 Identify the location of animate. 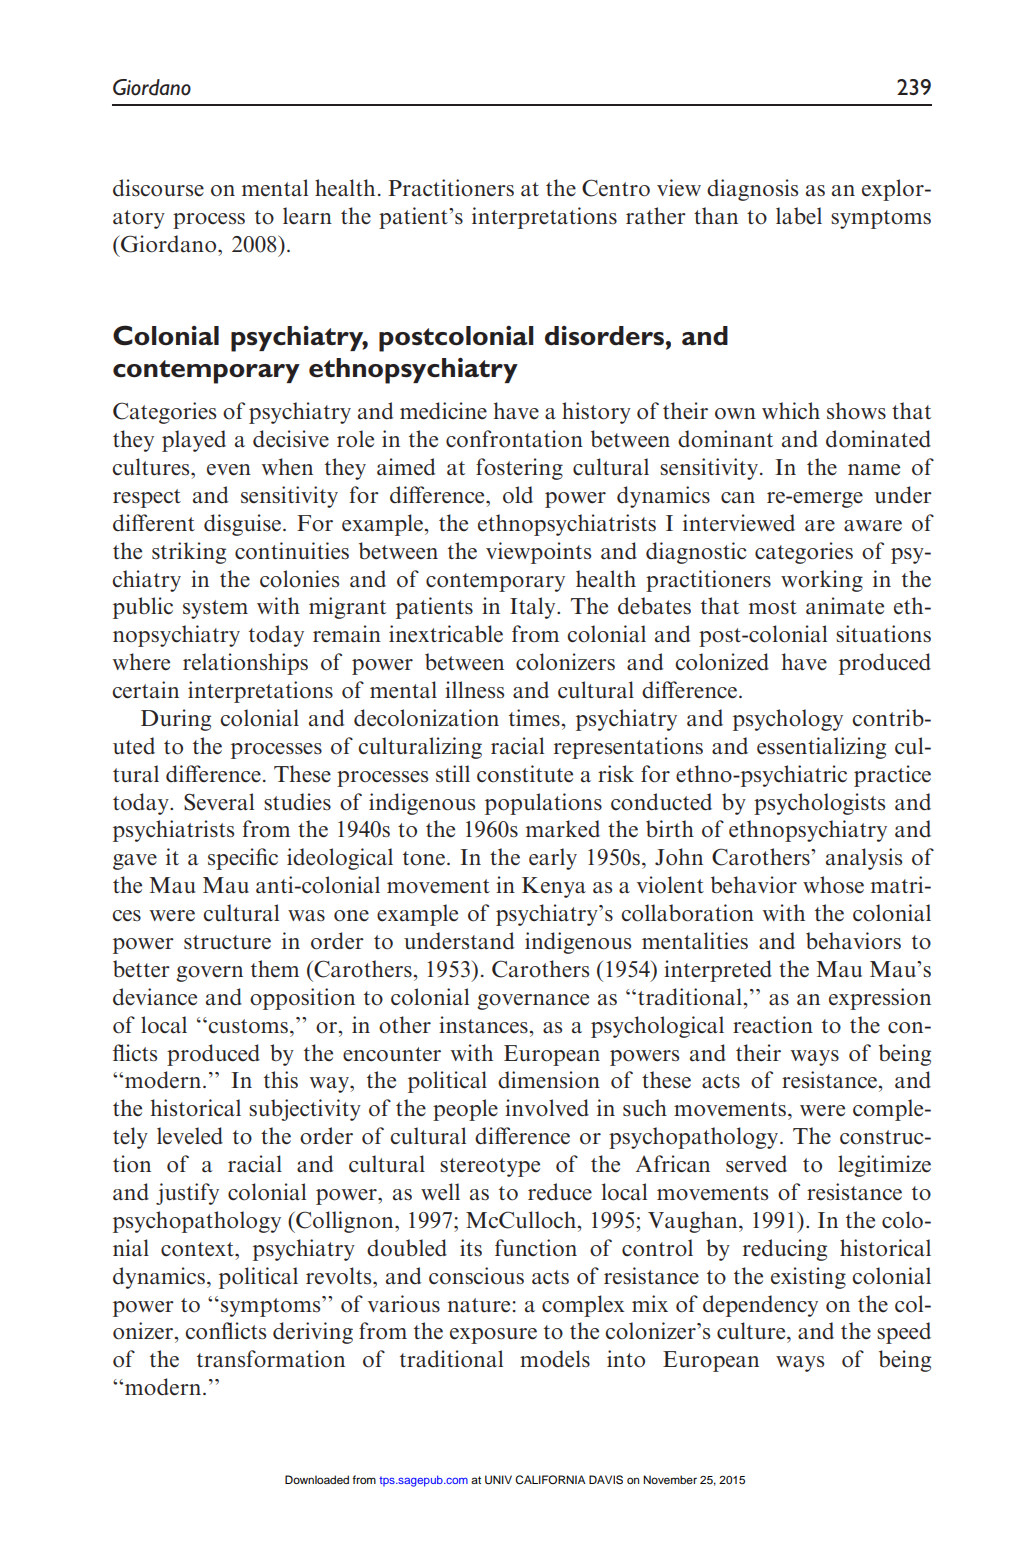
(845, 606).
